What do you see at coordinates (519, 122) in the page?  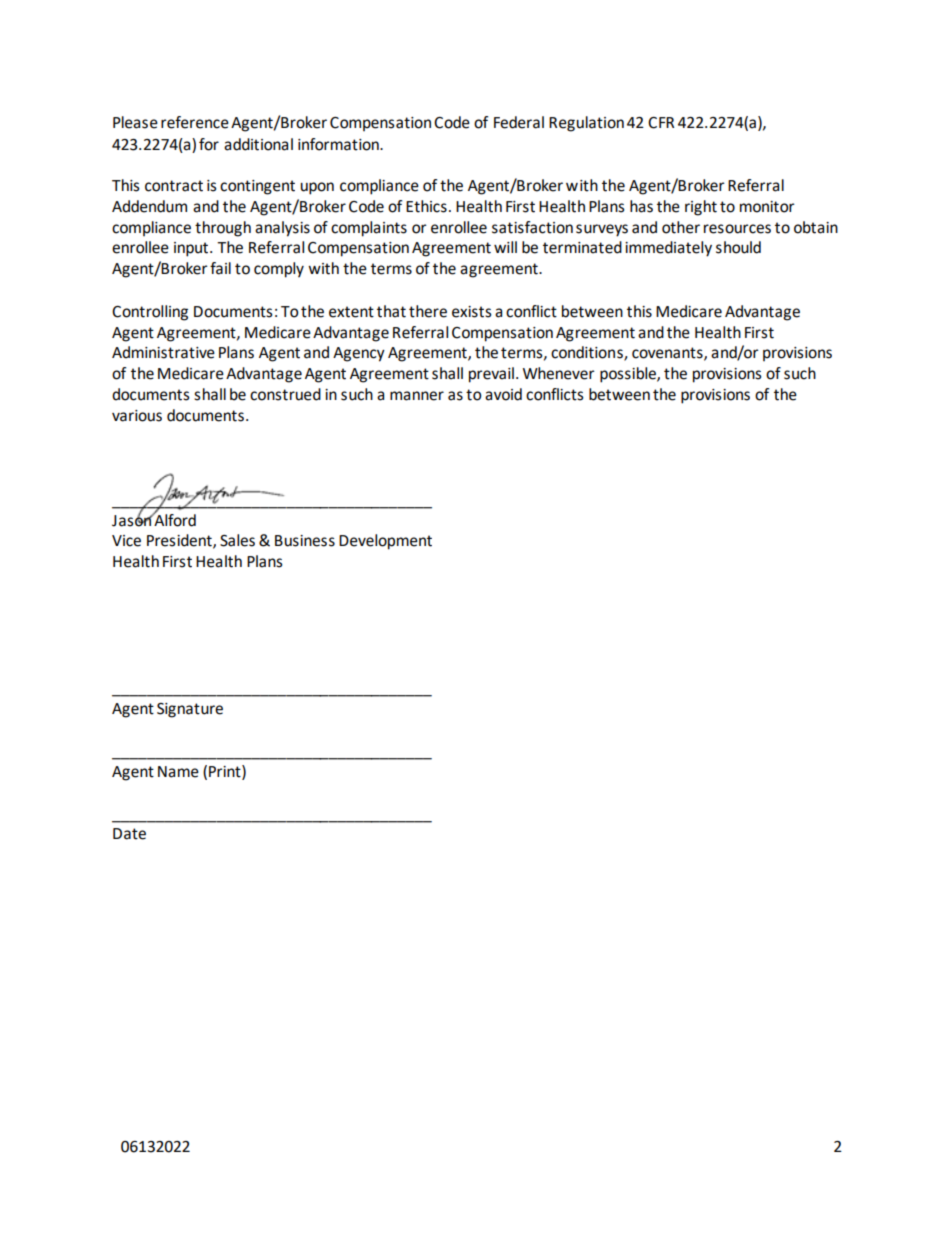 I see `Federal` at bounding box center [519, 122].
